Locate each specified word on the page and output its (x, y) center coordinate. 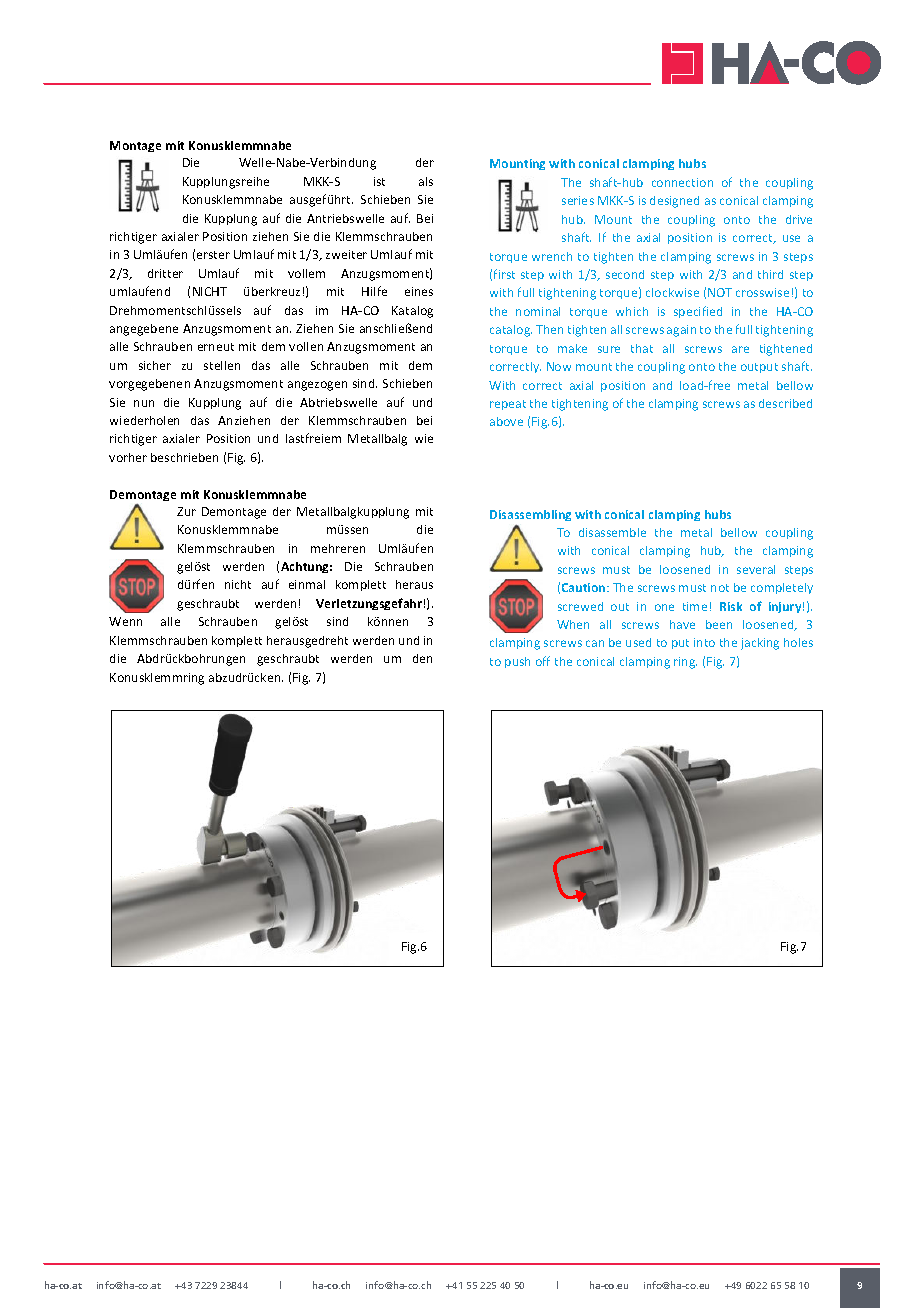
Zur (186, 511)
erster (213, 255)
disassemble (612, 532)
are (740, 349)
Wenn (125, 621)
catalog (511, 331)
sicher (155, 365)
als (426, 181)
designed (674, 202)
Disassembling (530, 515)
